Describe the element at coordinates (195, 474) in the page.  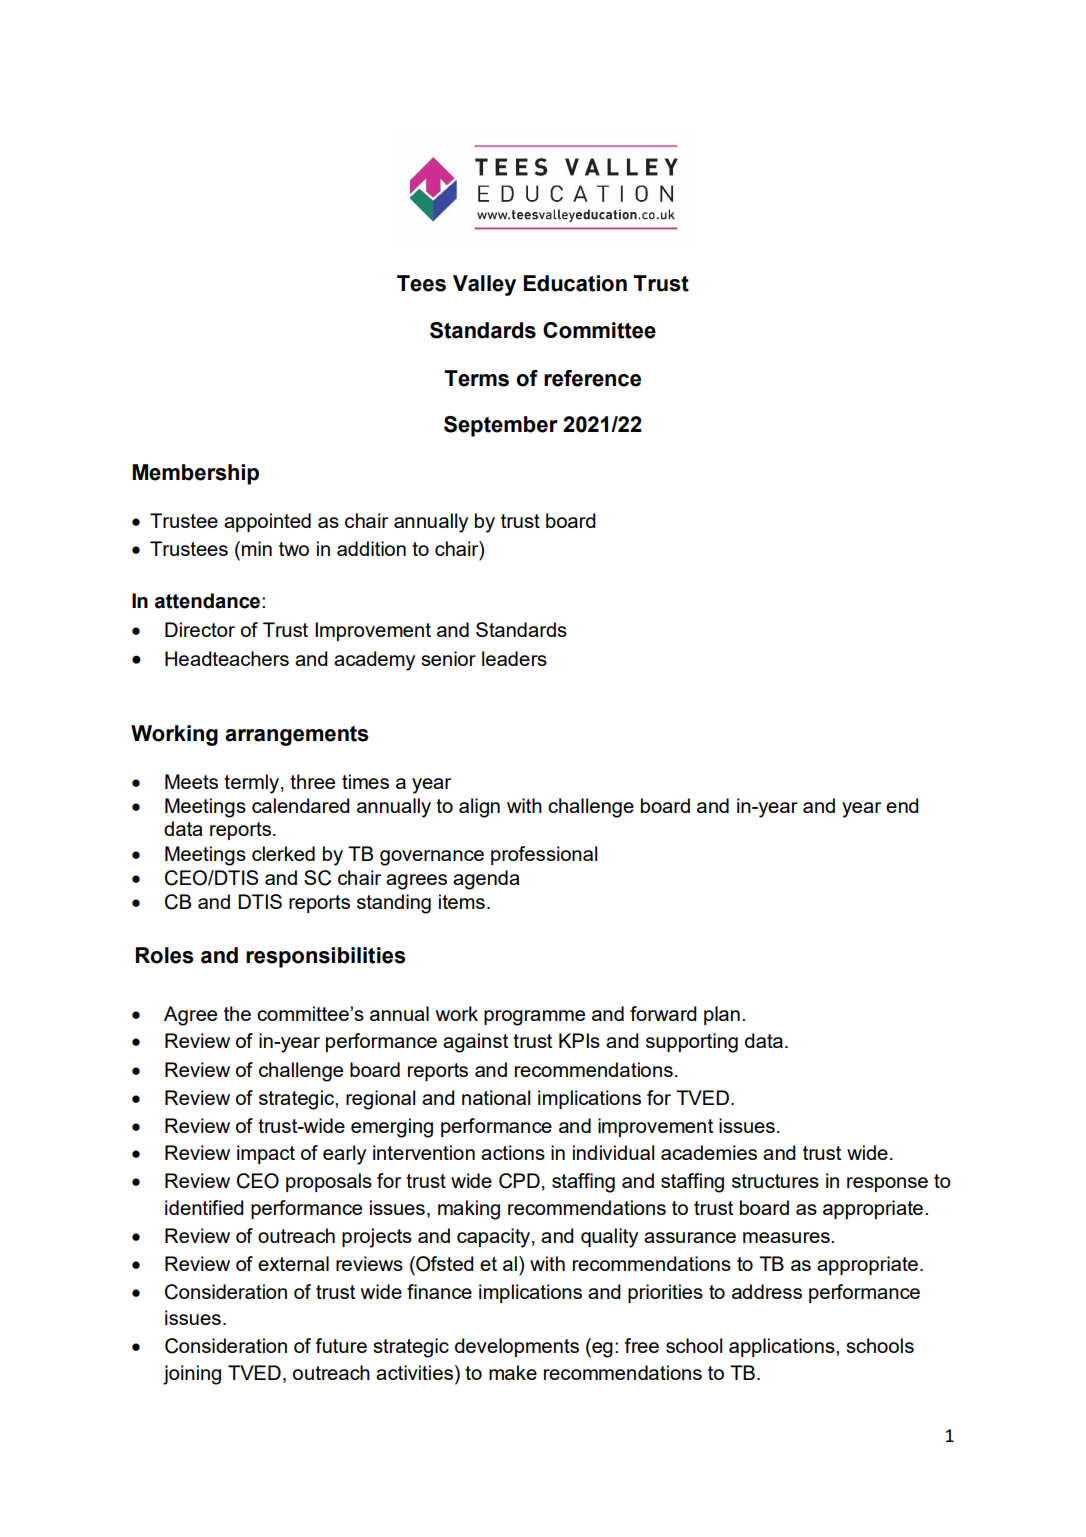
I see `Membership` at that location.
